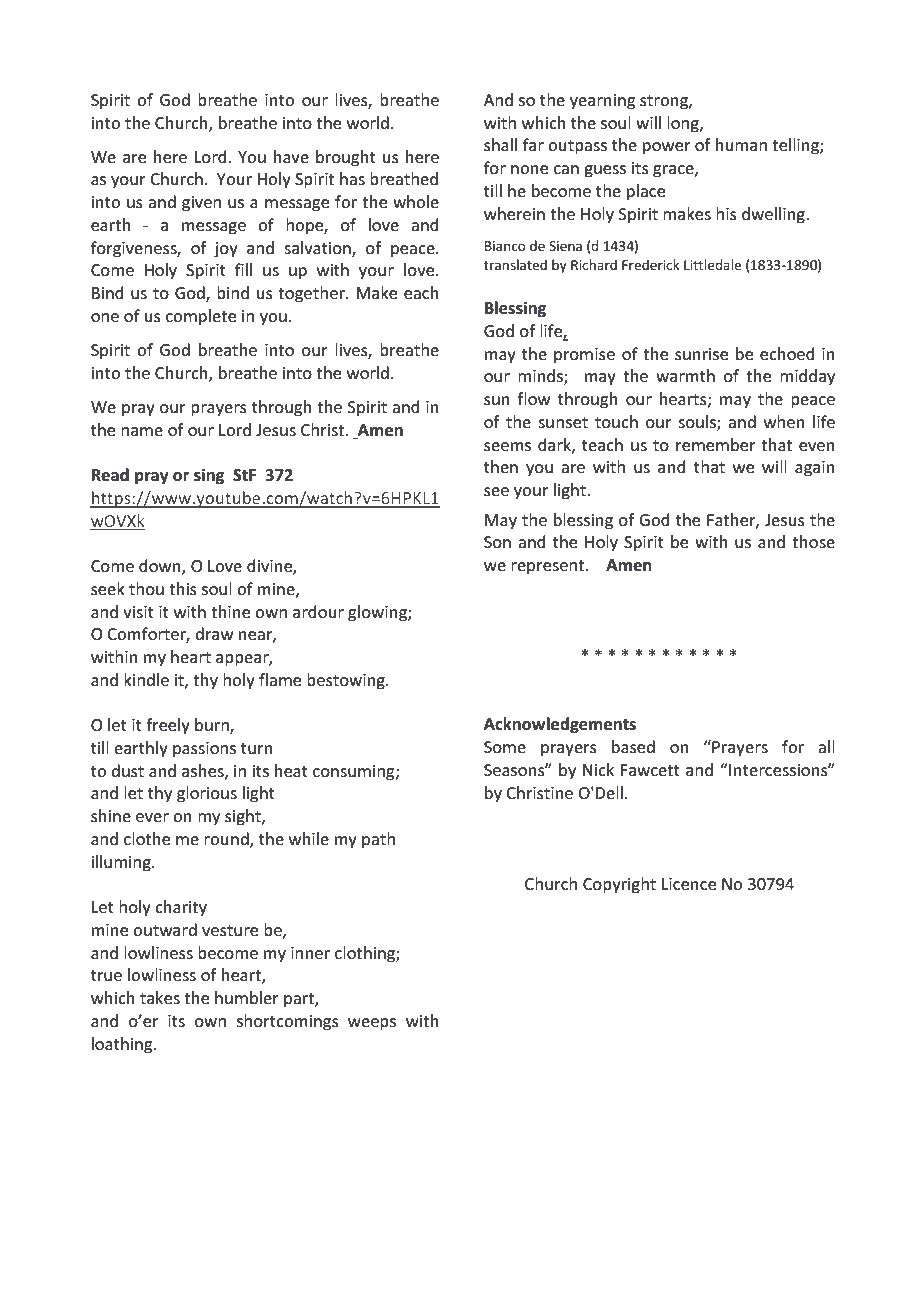 Image resolution: width=924 pixels, height=1308 pixels. What do you see at coordinates (813, 541) in the screenshot?
I see `those` at bounding box center [813, 541].
